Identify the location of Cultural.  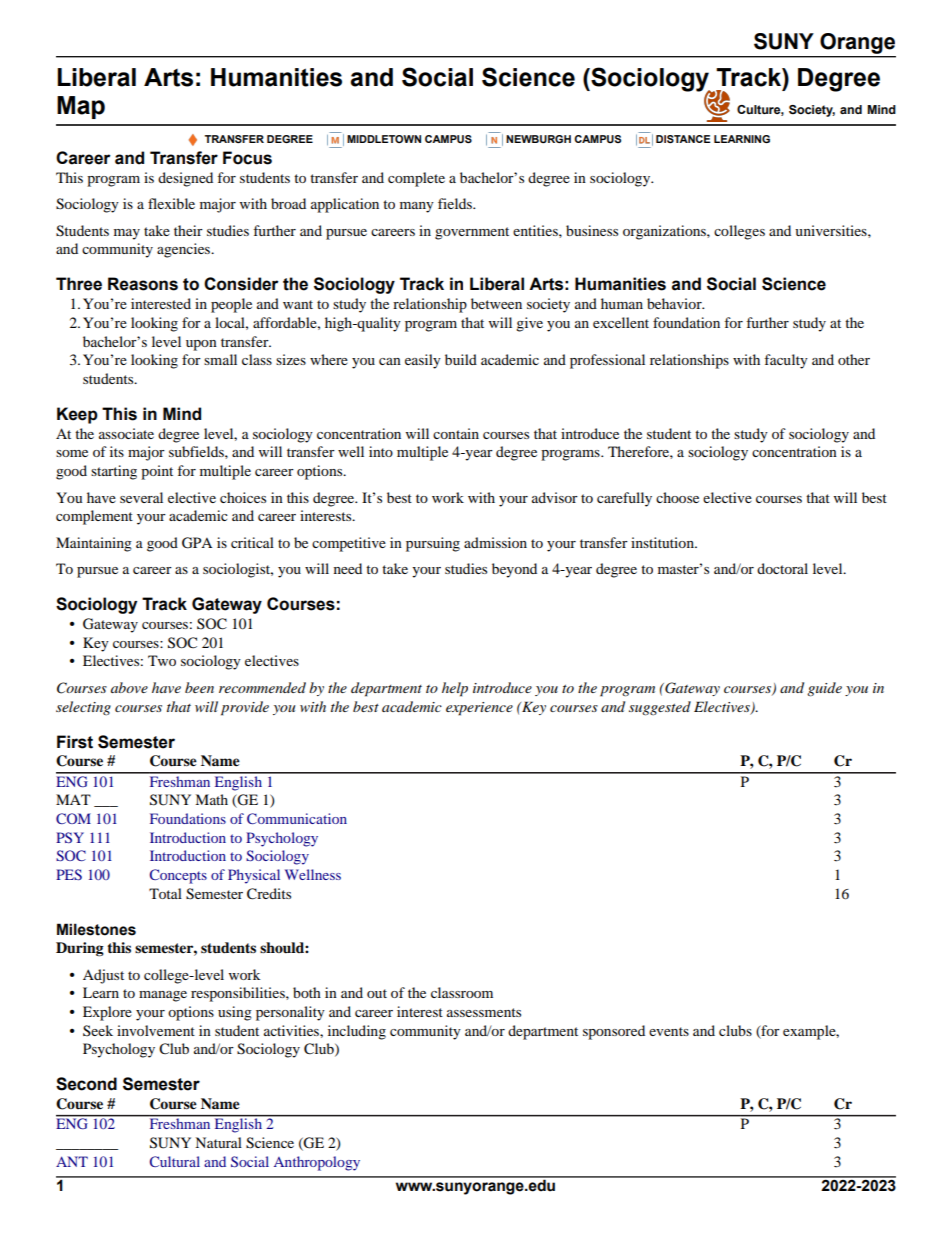
(175, 1161).
